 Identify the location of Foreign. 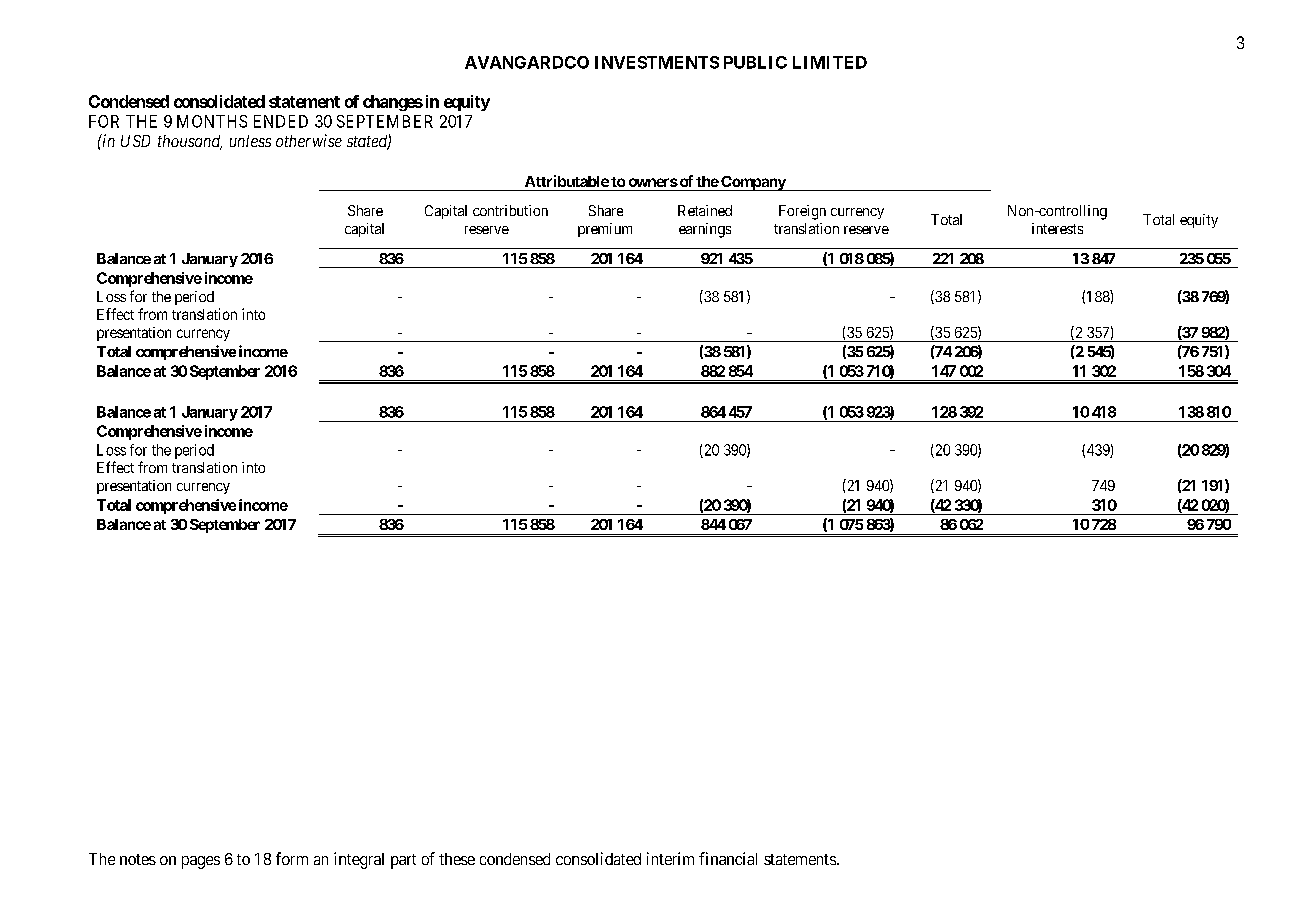
(802, 212).
